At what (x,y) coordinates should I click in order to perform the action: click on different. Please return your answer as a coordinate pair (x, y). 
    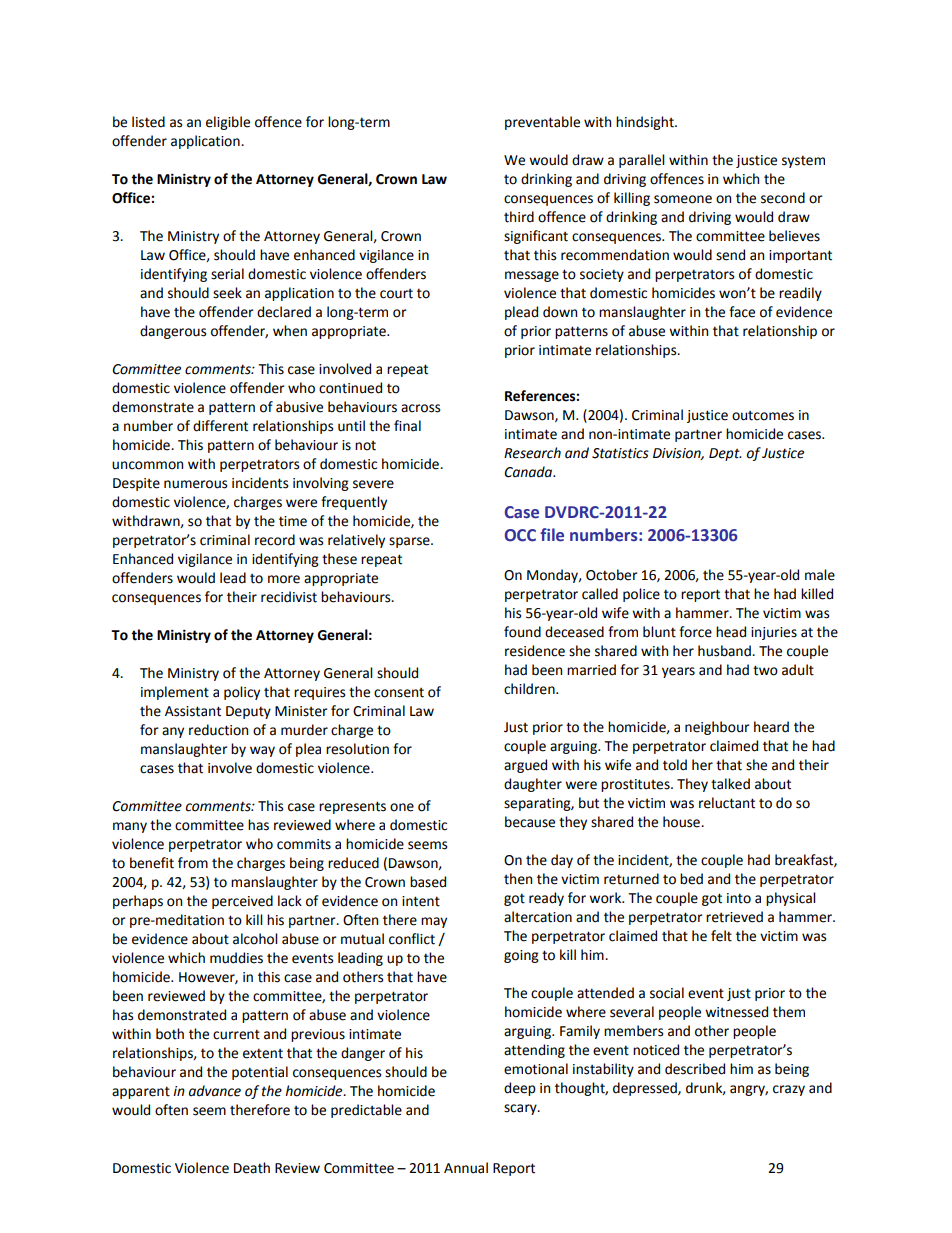
    Looking at the image, I should click on (220, 426).
